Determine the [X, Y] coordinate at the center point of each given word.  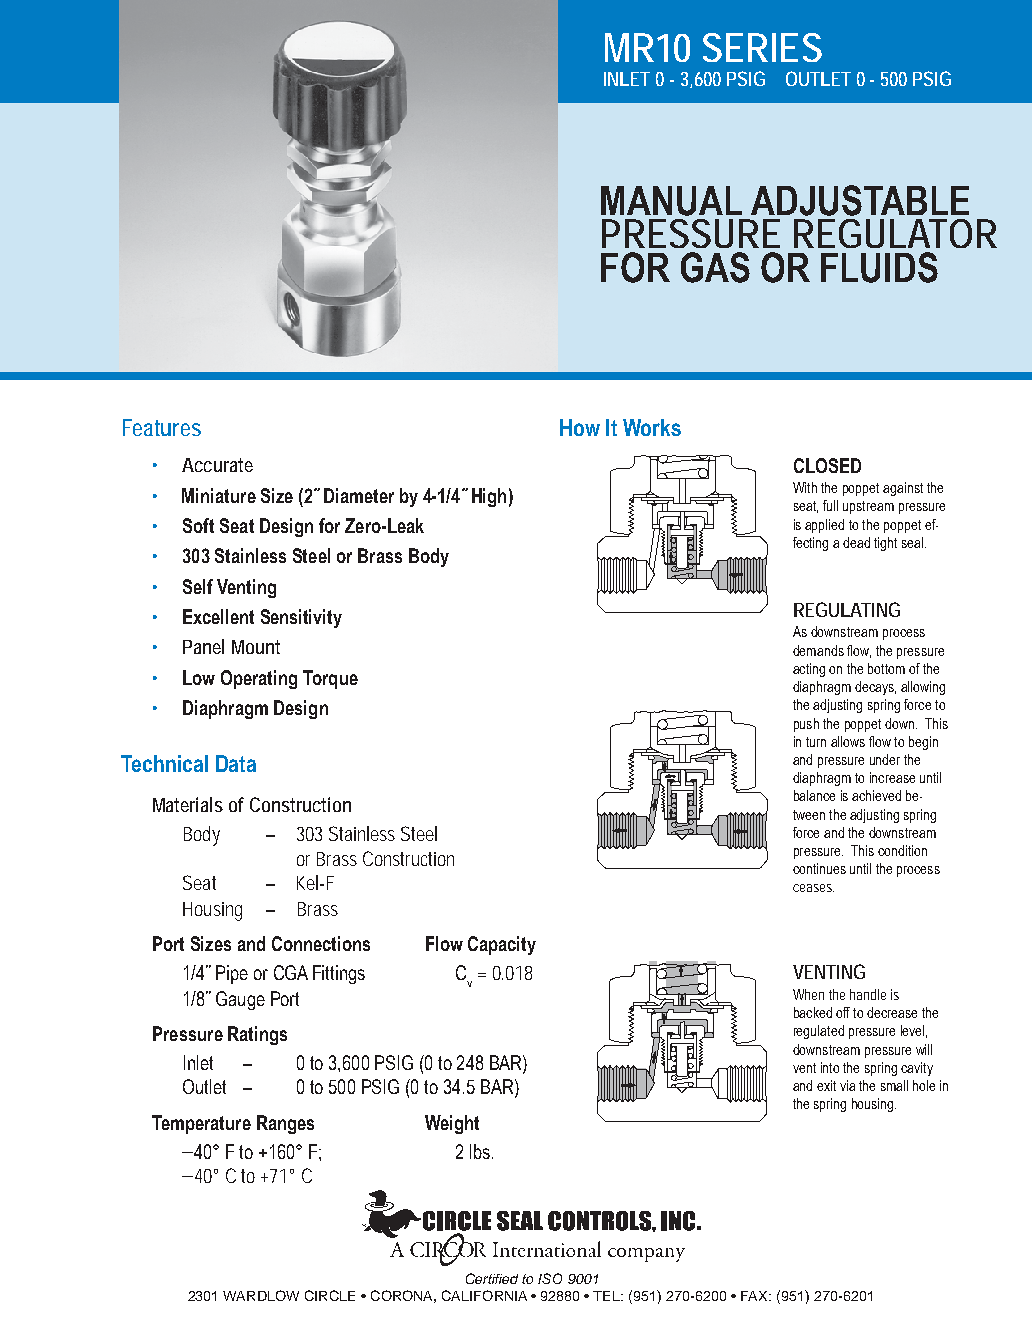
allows [848, 741]
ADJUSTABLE [860, 200]
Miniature [219, 495]
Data [236, 763]
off [843, 1012]
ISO [550, 1278]
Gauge [240, 1000]
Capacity [502, 945]
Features [162, 427]
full [830, 505]
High [489, 497]
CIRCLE [330, 1295]
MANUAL [671, 201]
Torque [330, 679]
